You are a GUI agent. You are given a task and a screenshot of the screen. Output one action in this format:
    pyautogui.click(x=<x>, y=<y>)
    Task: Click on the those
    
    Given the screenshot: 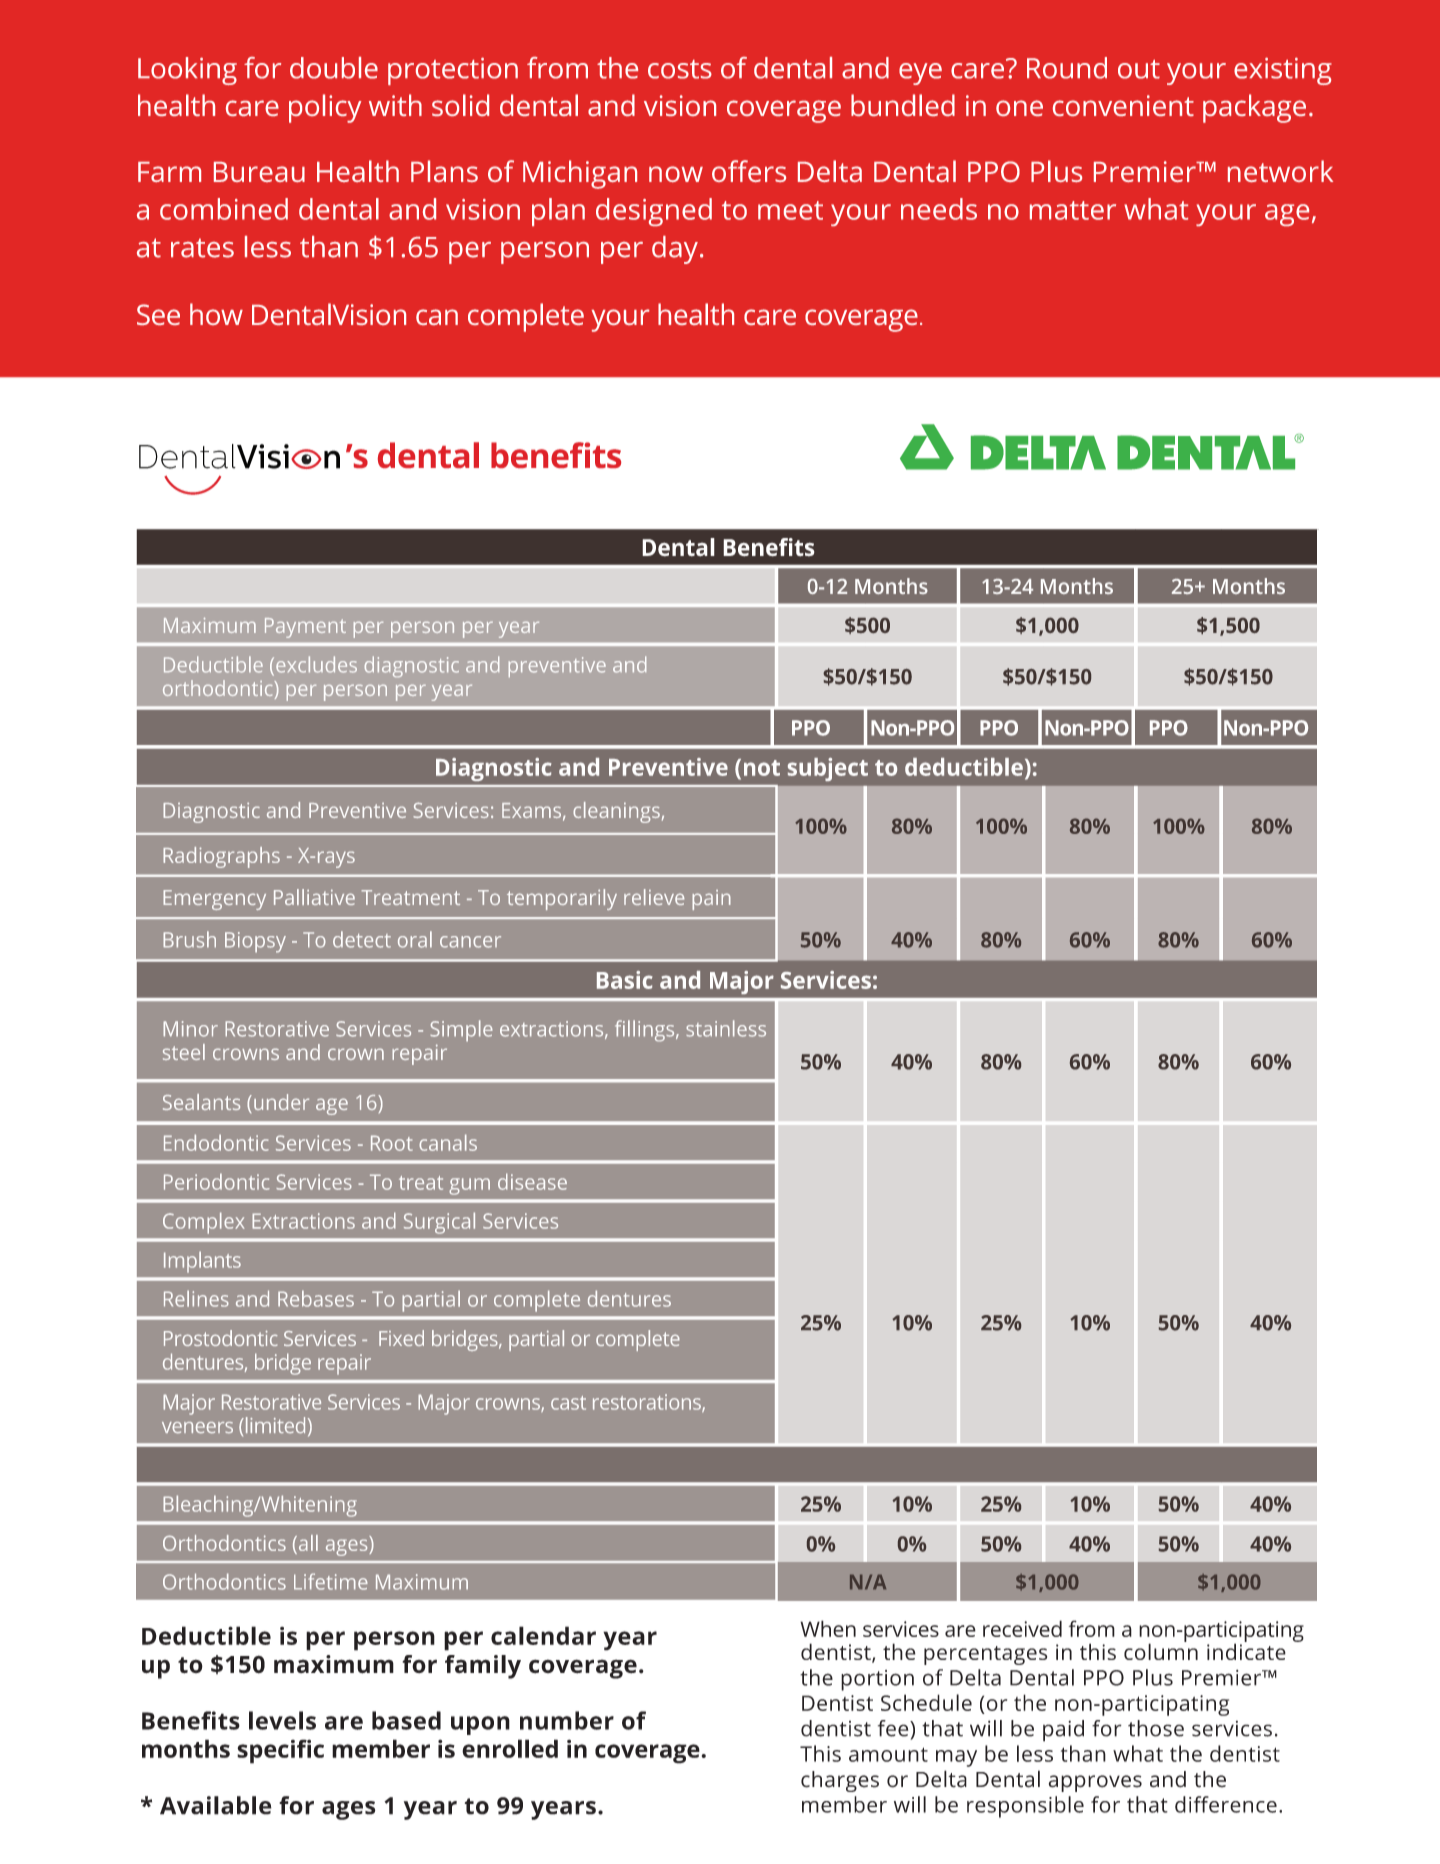 What is the action you would take?
    pyautogui.click(x=1156, y=1728)
